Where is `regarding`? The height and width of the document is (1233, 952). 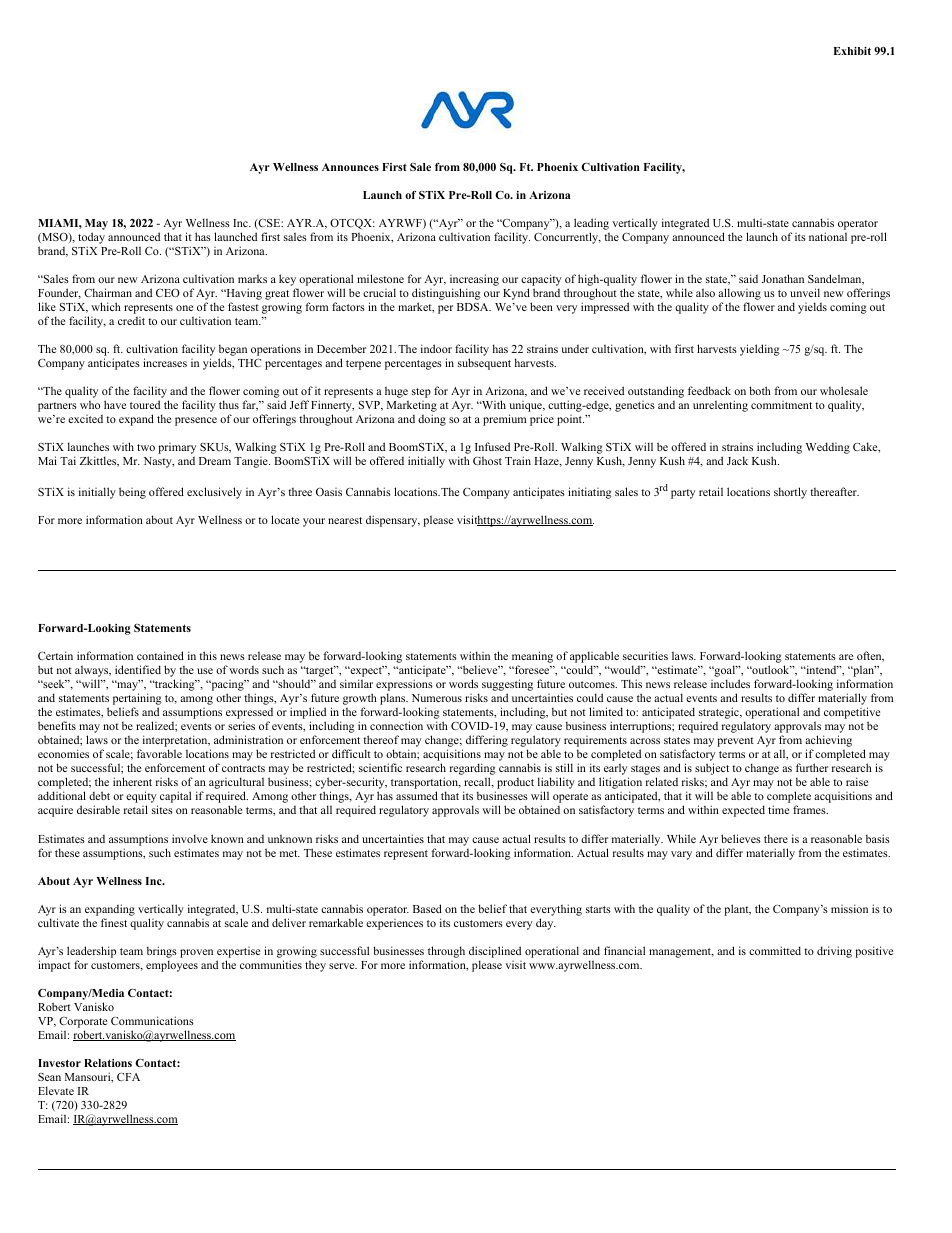
regarding is located at coordinates (473, 770).
